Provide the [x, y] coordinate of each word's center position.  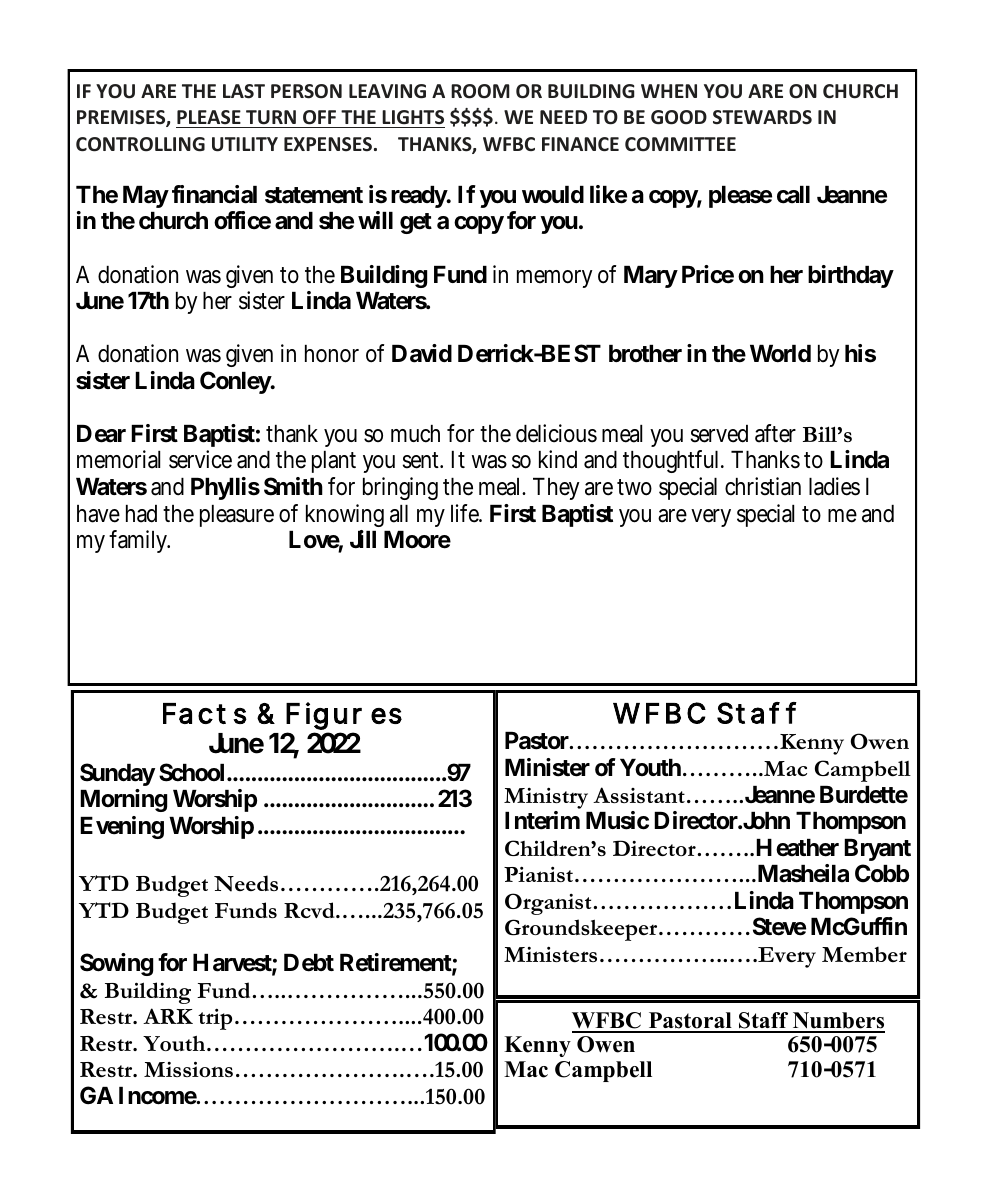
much [415, 434]
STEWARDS [762, 117]
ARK [168, 1016]
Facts [205, 713]
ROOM [480, 91]
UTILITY [245, 144]
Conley [237, 382]
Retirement [398, 963]
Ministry [546, 798]
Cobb [882, 873]
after [775, 433]
